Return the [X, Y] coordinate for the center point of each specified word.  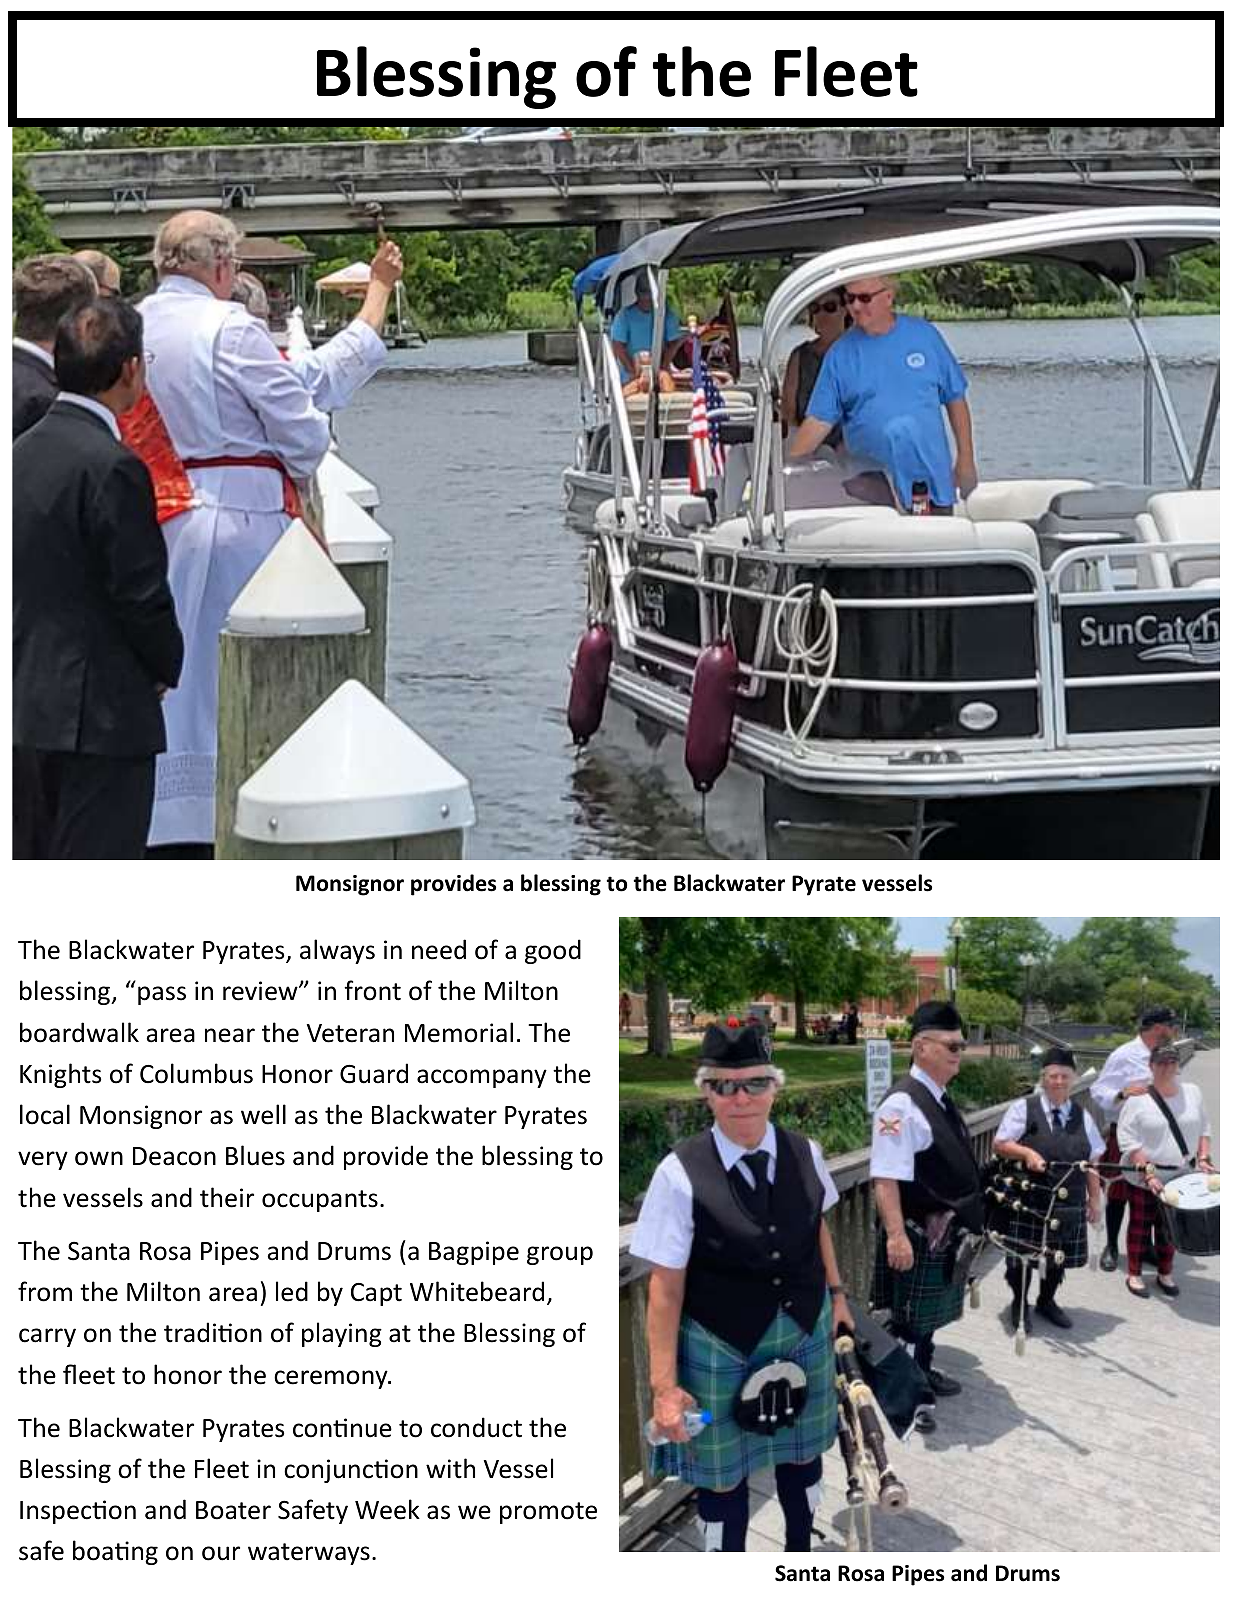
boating [115, 1552]
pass [162, 995]
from [45, 1291]
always [337, 951]
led [292, 1291]
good [553, 951]
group [560, 1255]
